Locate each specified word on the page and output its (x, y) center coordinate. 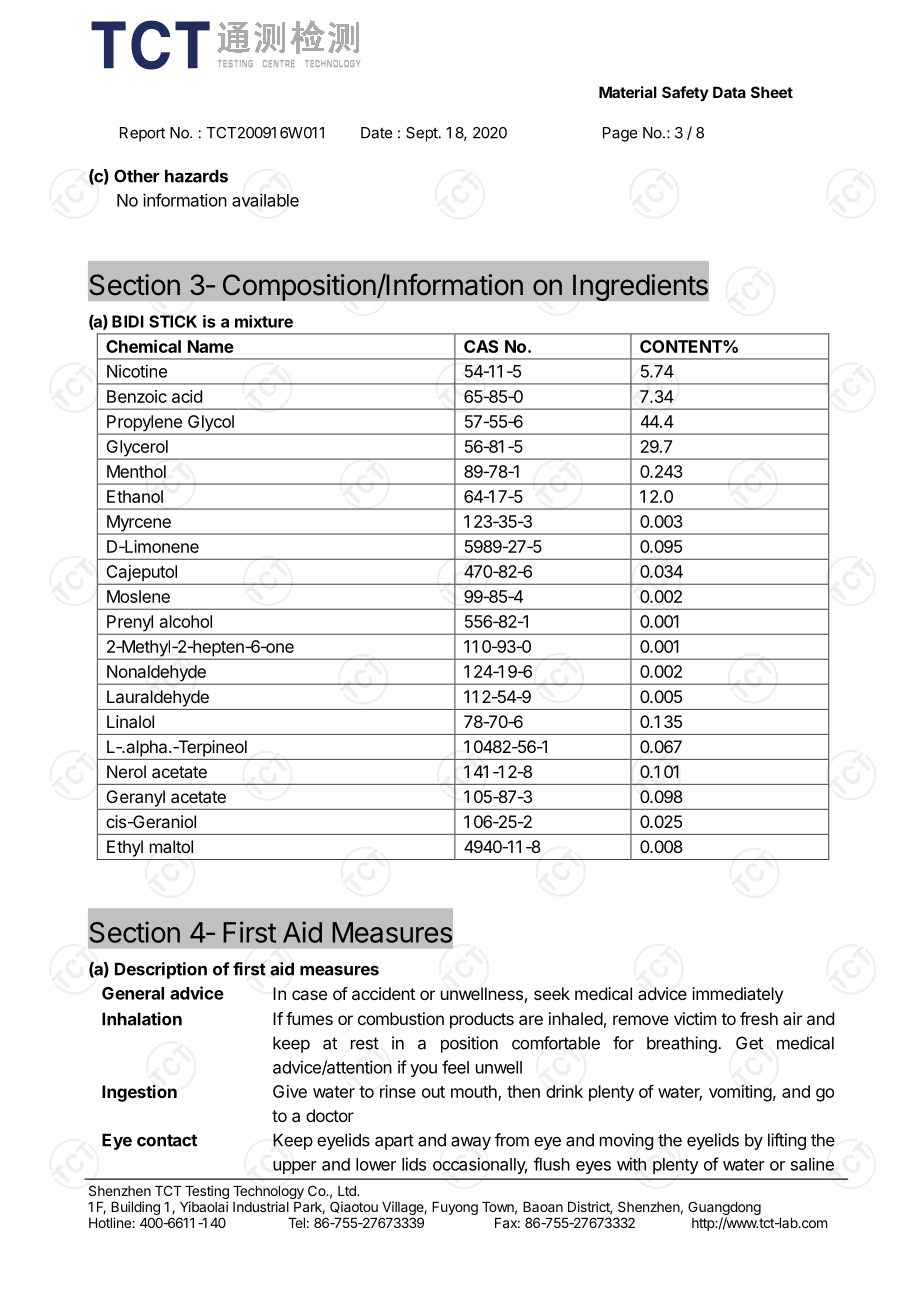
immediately (737, 995)
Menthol (136, 471)
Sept (423, 134)
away (471, 1143)
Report (142, 134)
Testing (207, 1192)
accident (383, 993)
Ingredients (640, 287)
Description (161, 970)
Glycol (211, 424)
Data (729, 92)
